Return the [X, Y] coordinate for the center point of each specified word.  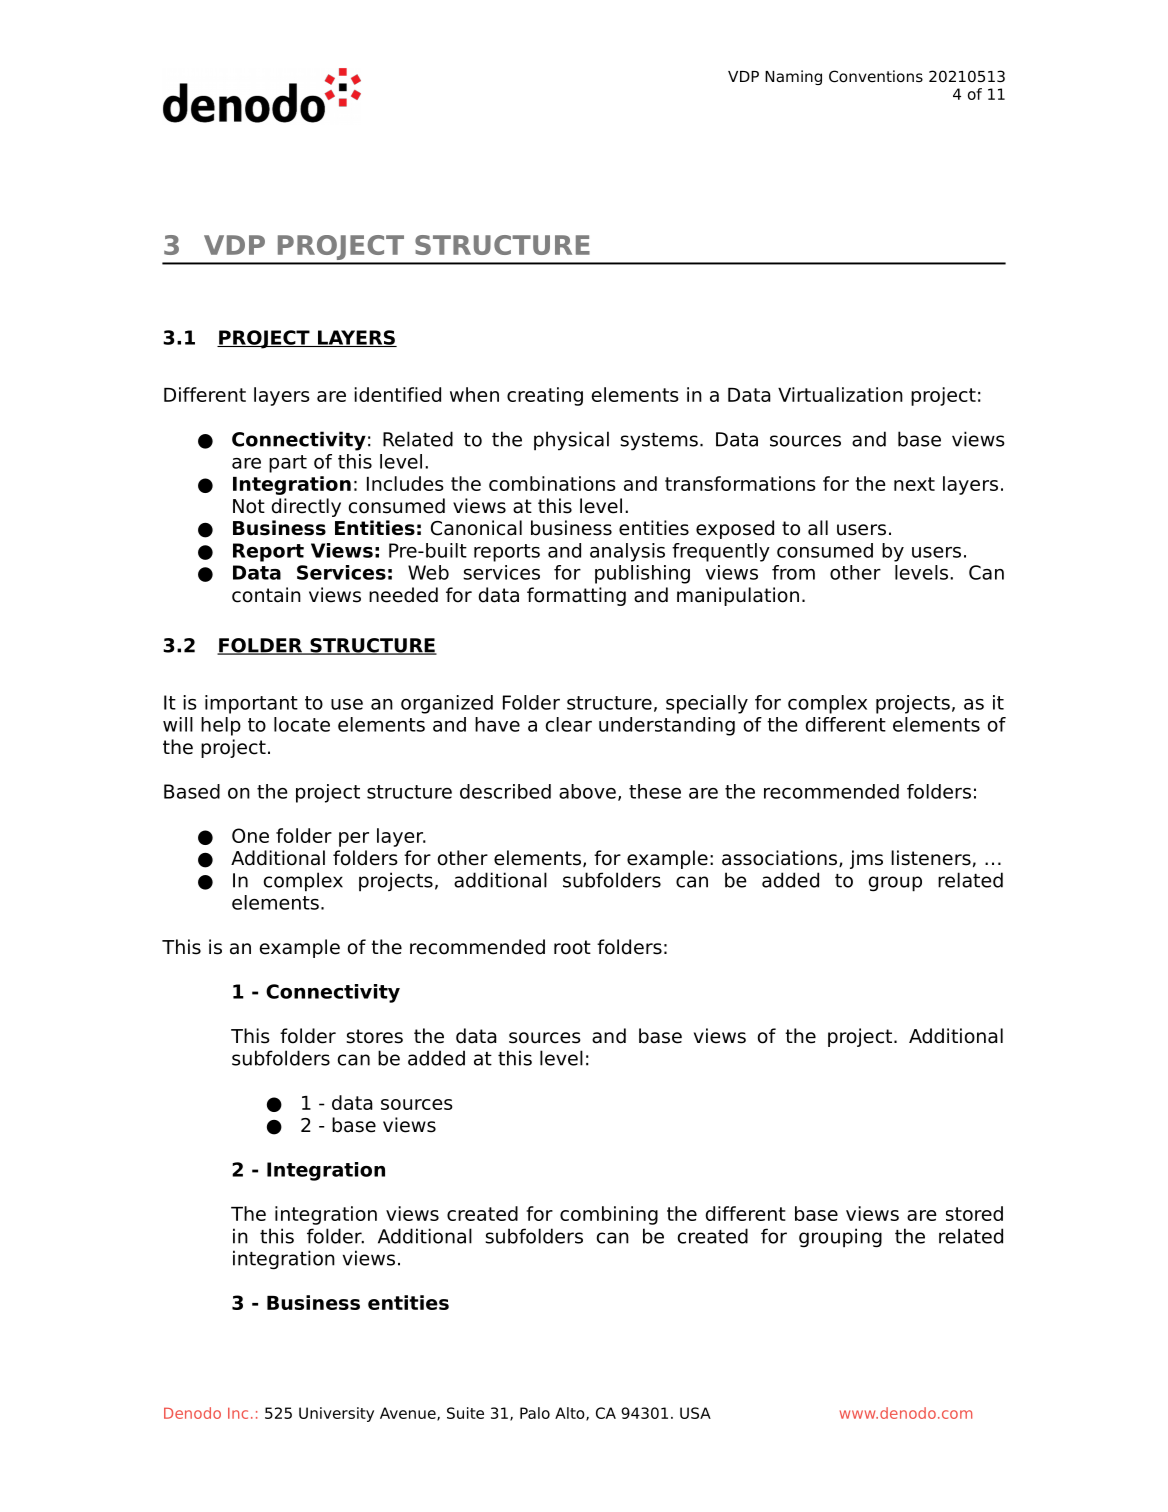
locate [302, 724]
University [336, 1414]
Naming [793, 77]
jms [866, 859]
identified [397, 394]
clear [569, 724]
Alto [571, 1414]
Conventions [876, 76]
